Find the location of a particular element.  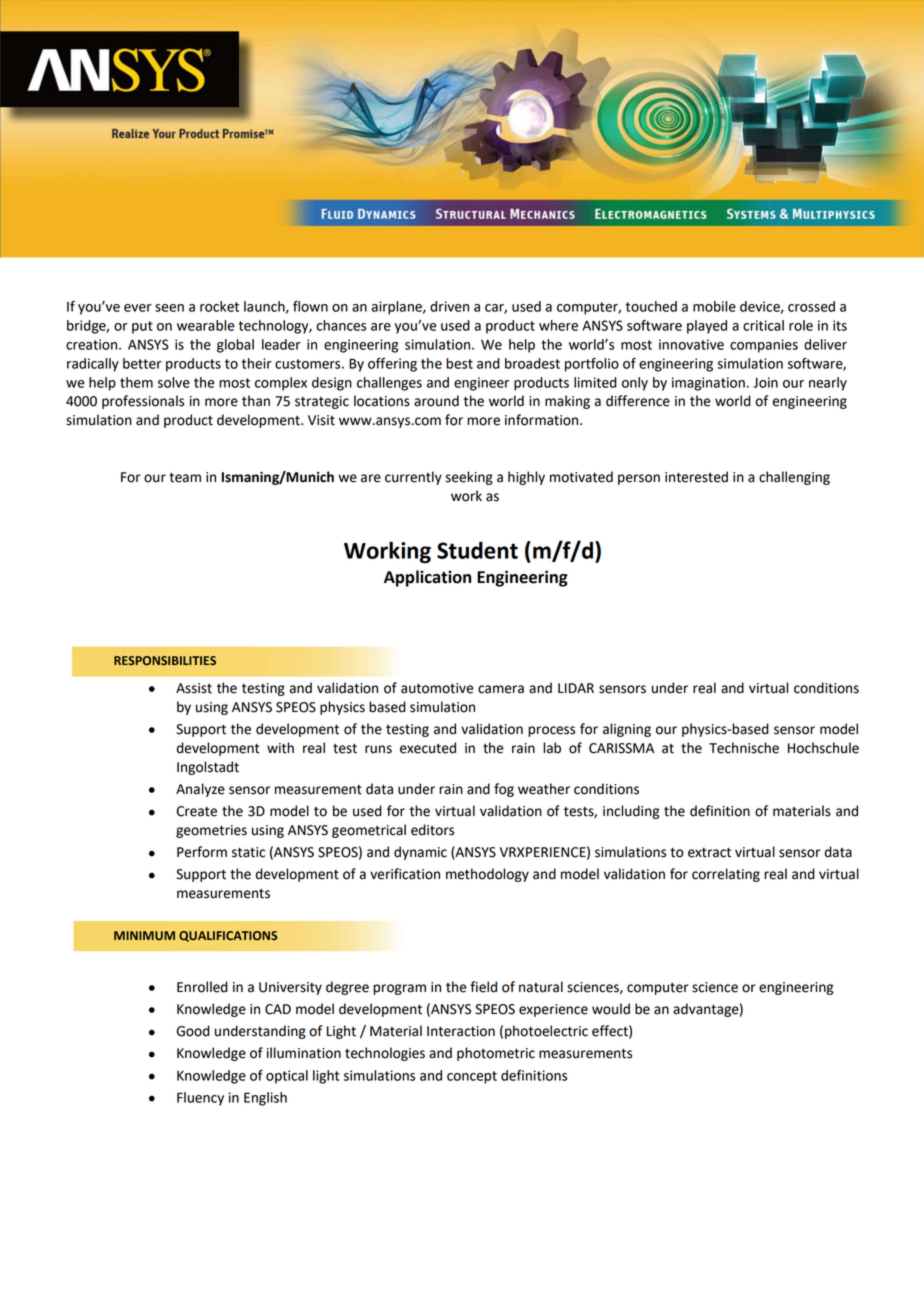

wearable is located at coordinates (205, 325).
